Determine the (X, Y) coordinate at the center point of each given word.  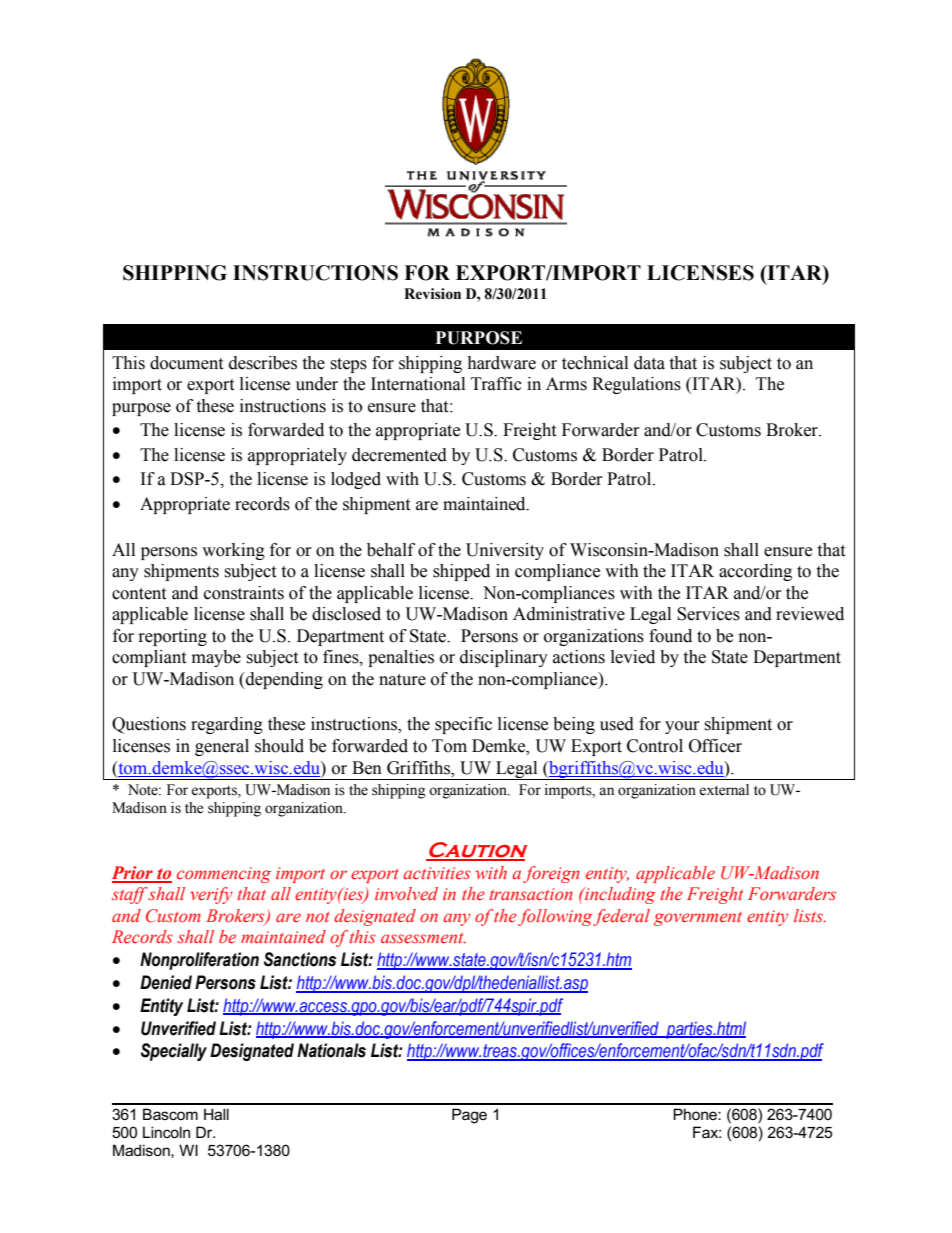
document (186, 363)
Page (469, 1116)
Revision (432, 294)
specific (463, 725)
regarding (227, 725)
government (698, 919)
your (682, 727)
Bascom (170, 1114)
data (649, 363)
